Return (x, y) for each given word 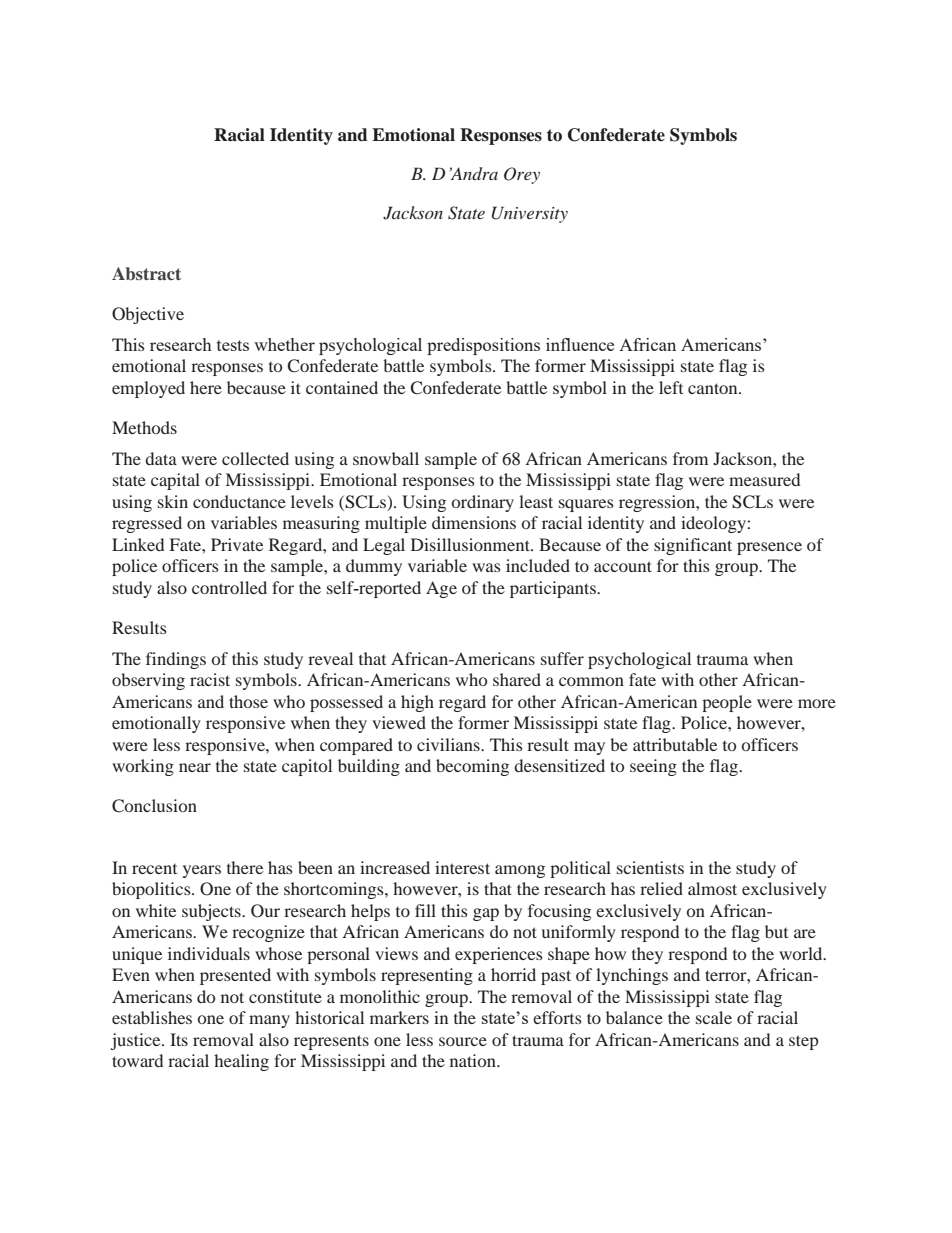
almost (712, 888)
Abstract (146, 273)
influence (580, 344)
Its (179, 1039)
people (727, 703)
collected (255, 458)
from (690, 458)
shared (517, 679)
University (530, 214)
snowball (386, 458)
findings (176, 660)
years (202, 871)
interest (462, 867)
